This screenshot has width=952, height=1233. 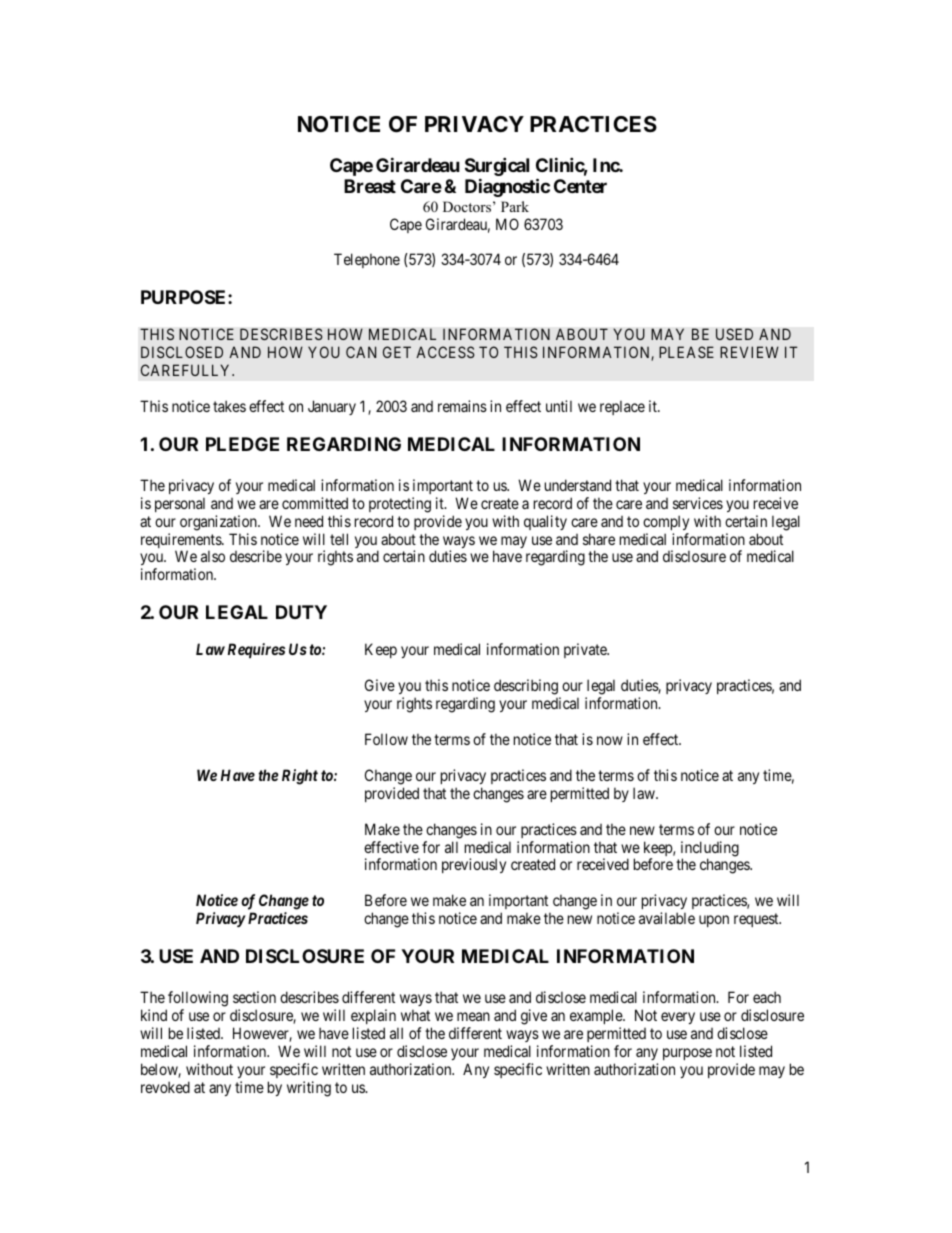 I want to click on revoked, so click(x=165, y=1087).
